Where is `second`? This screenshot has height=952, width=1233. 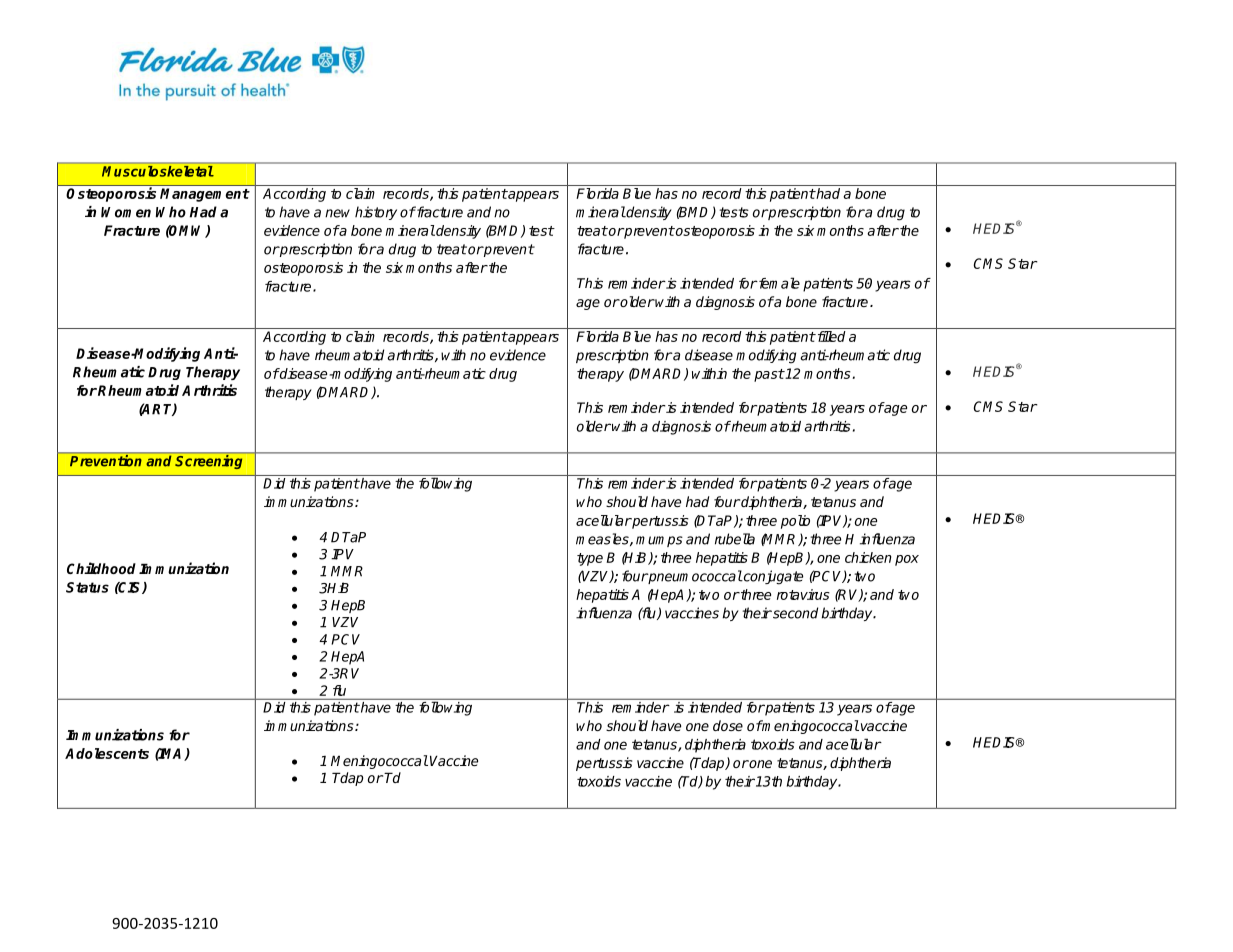 second is located at coordinates (794, 613).
